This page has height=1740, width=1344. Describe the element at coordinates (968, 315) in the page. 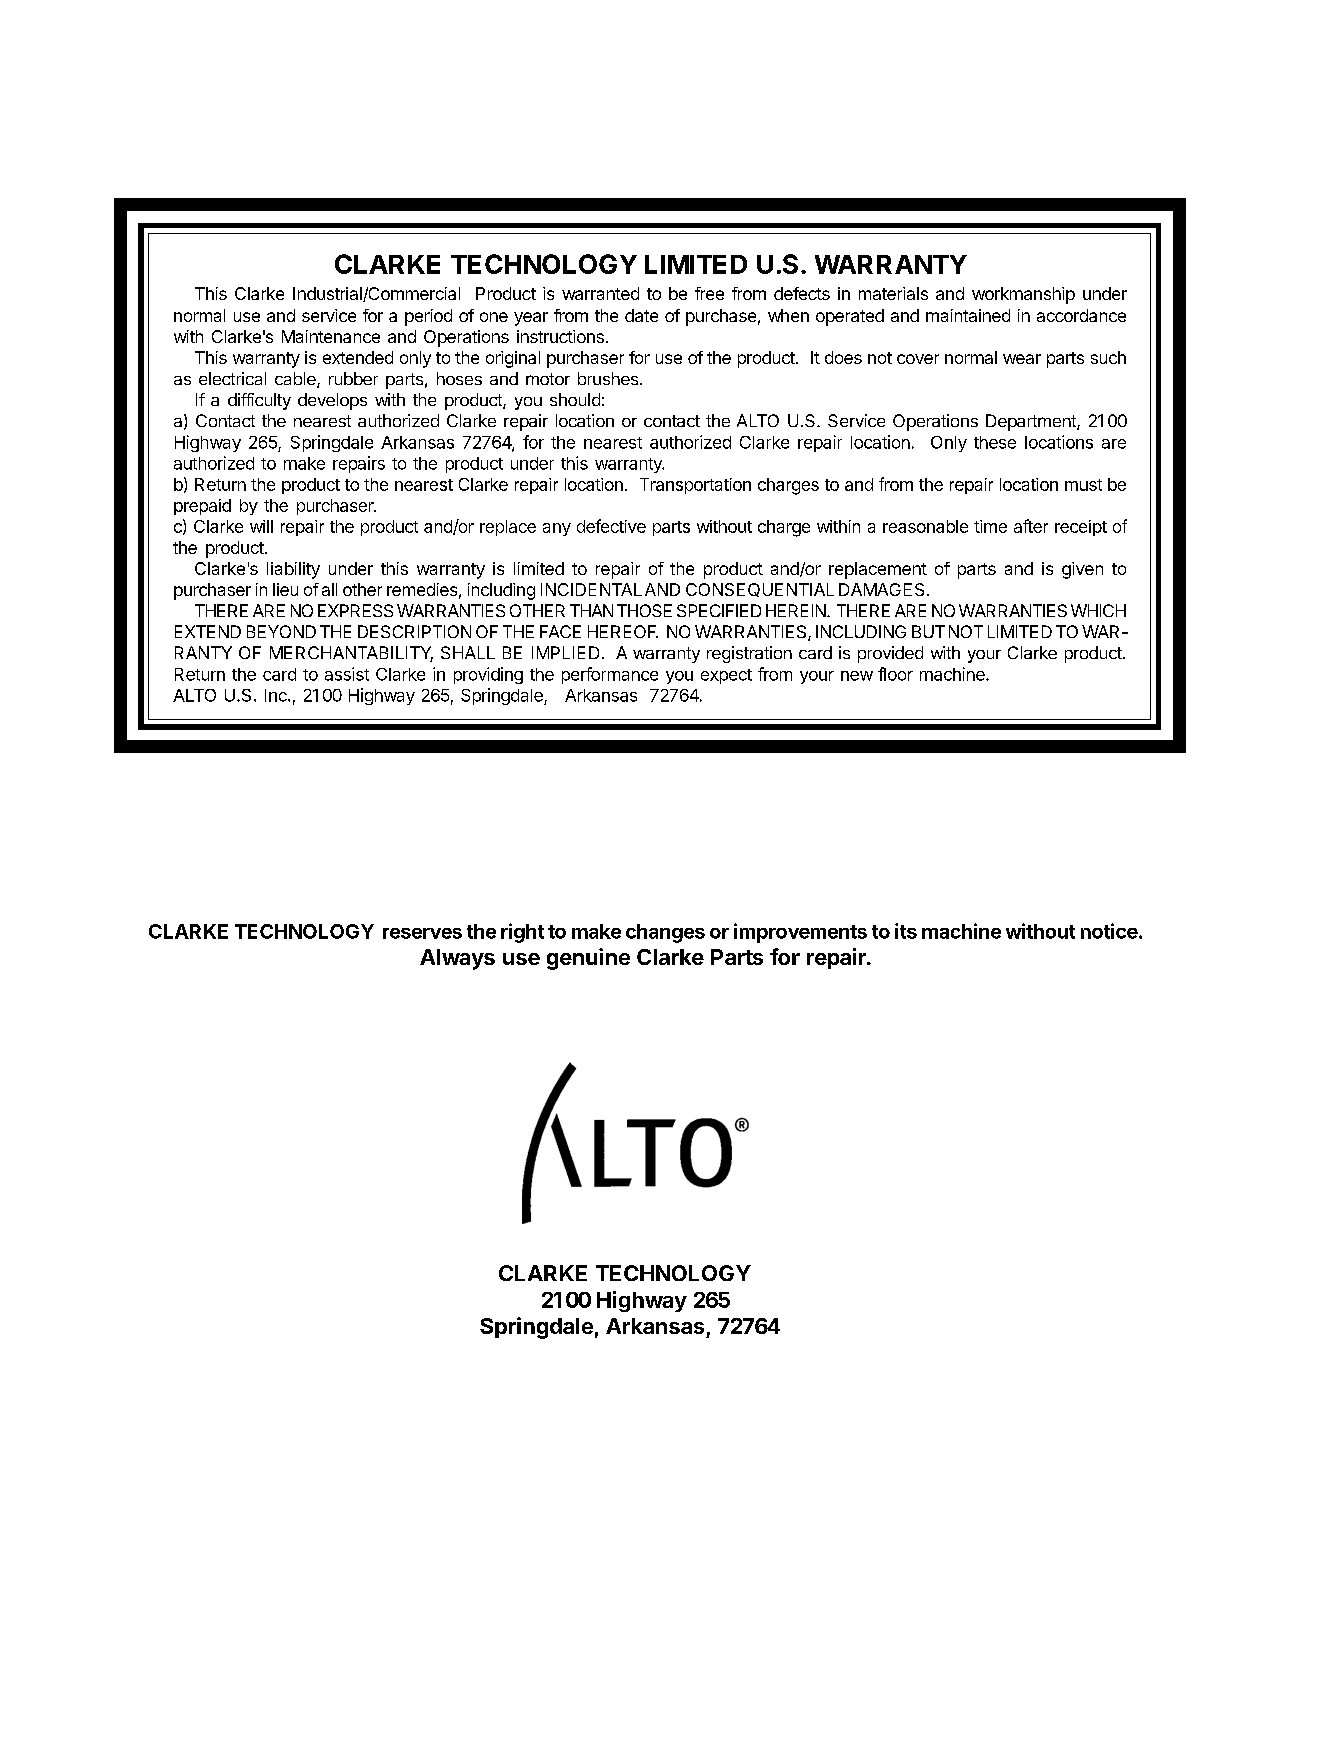

I see `maintained` at that location.
